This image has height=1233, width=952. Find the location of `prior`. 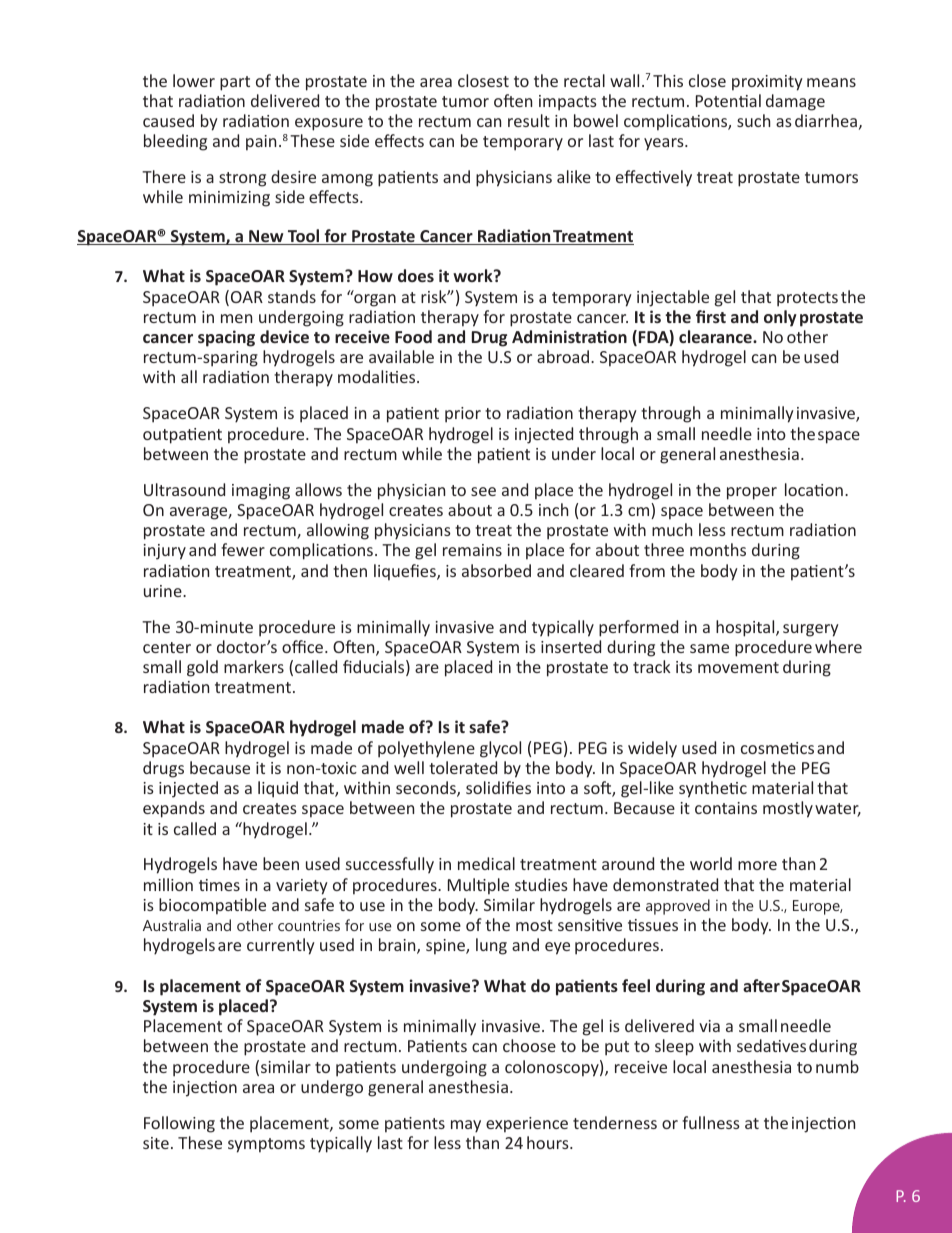

prior is located at coordinates (463, 415).
